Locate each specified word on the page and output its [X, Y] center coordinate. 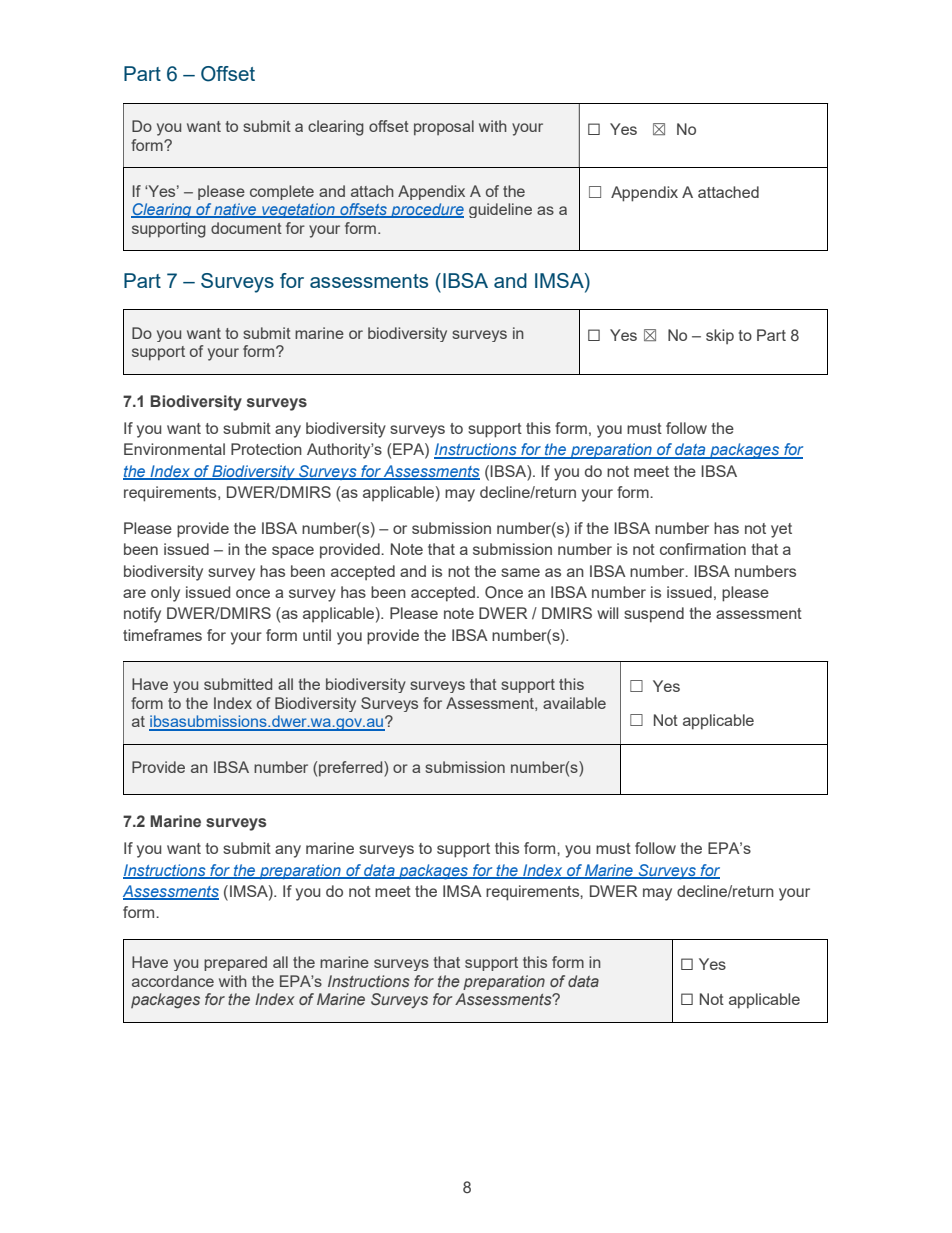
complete [282, 192]
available [574, 703]
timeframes [162, 635]
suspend [654, 615]
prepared [235, 963]
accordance [173, 981]
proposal [444, 127]
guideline [500, 210]
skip [720, 336]
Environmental [174, 449]
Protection [266, 449]
